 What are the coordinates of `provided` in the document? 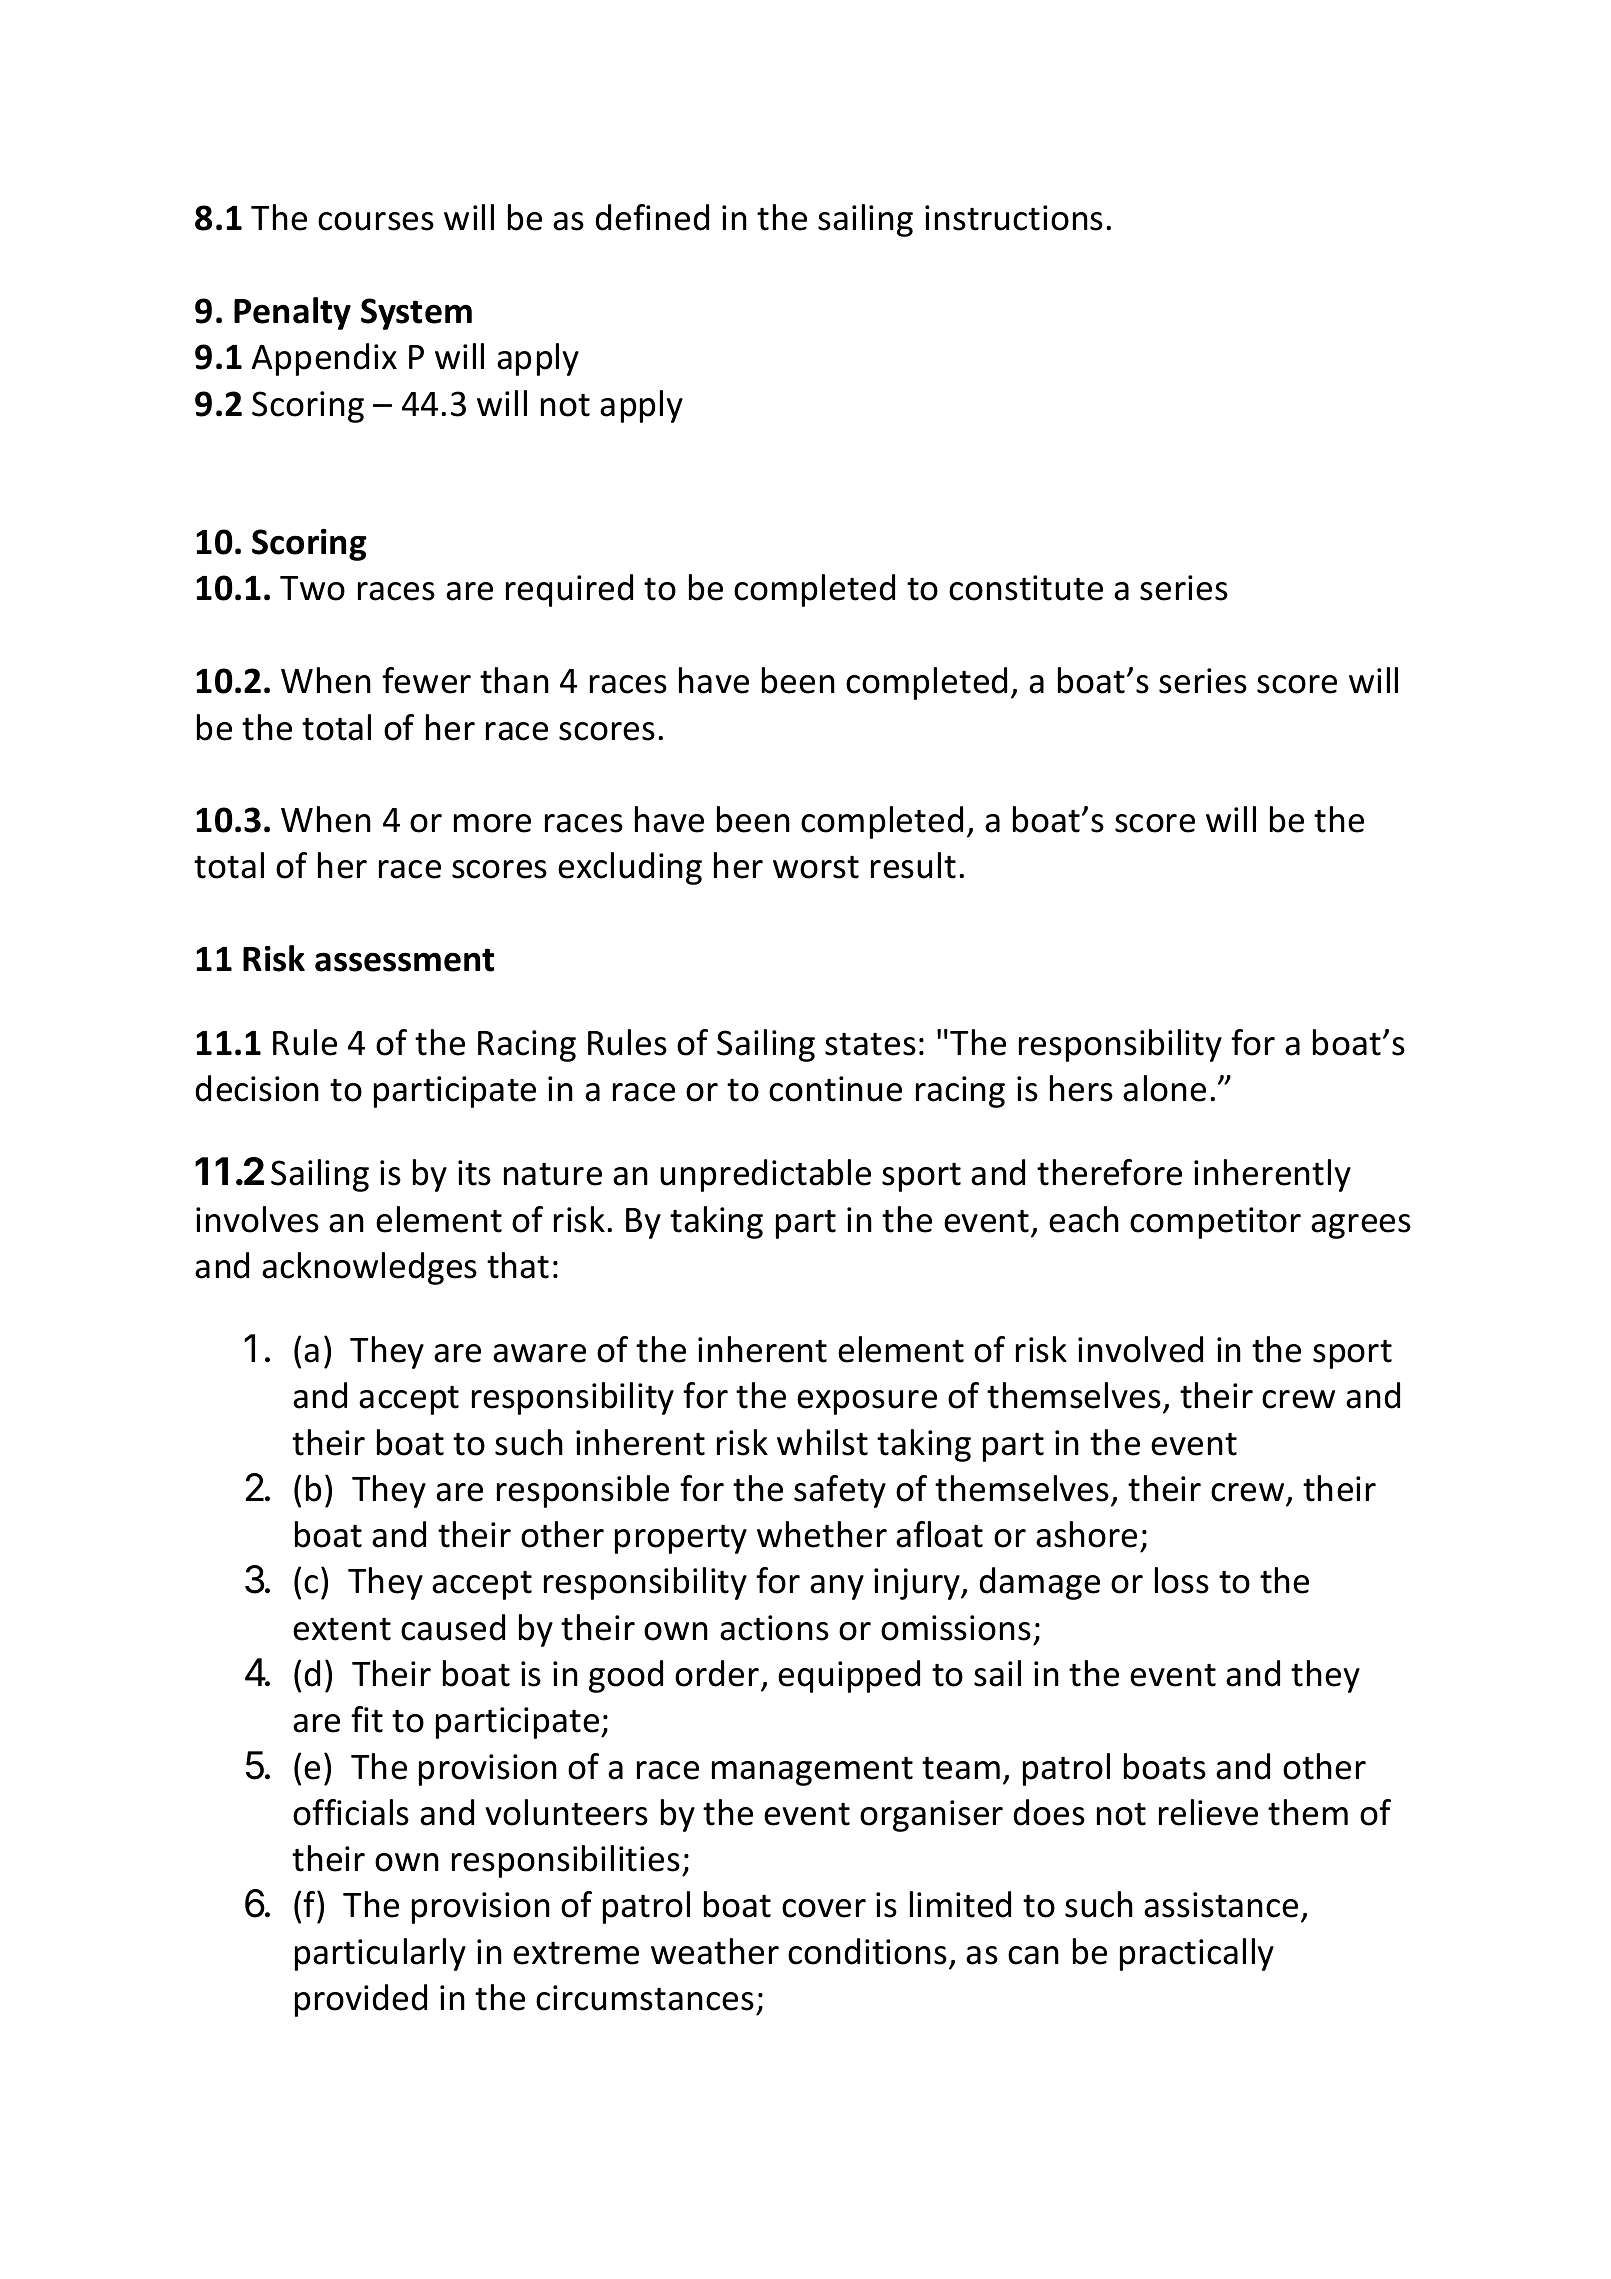 It's located at (361, 2000).
